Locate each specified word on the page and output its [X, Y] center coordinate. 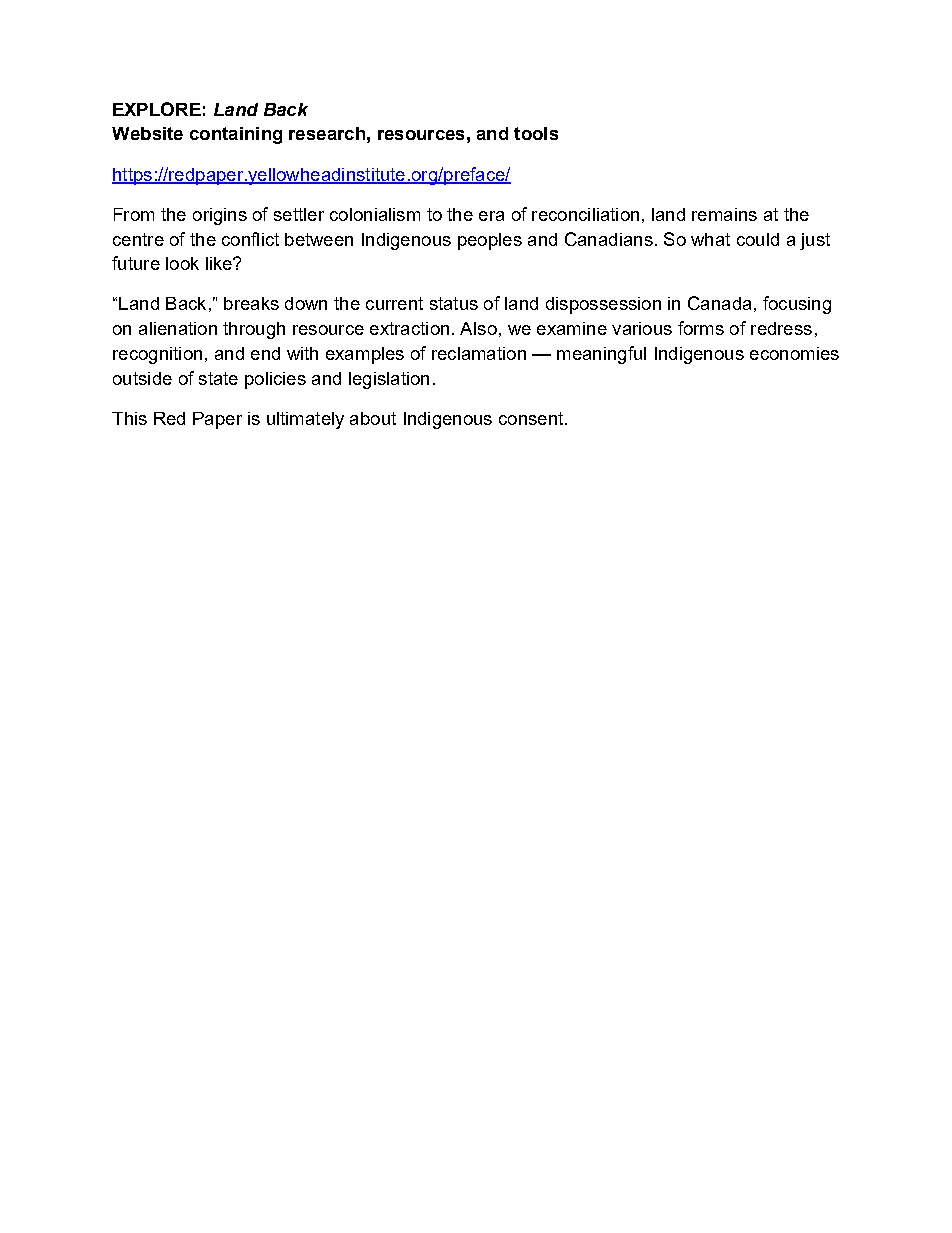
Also [478, 328]
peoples [490, 241]
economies [794, 353]
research [327, 133]
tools [536, 133]
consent [532, 418]
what [710, 239]
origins [220, 216]
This [129, 418]
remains [724, 214]
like [220, 263]
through [254, 330]
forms [701, 328]
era [491, 216]
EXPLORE [157, 109]
